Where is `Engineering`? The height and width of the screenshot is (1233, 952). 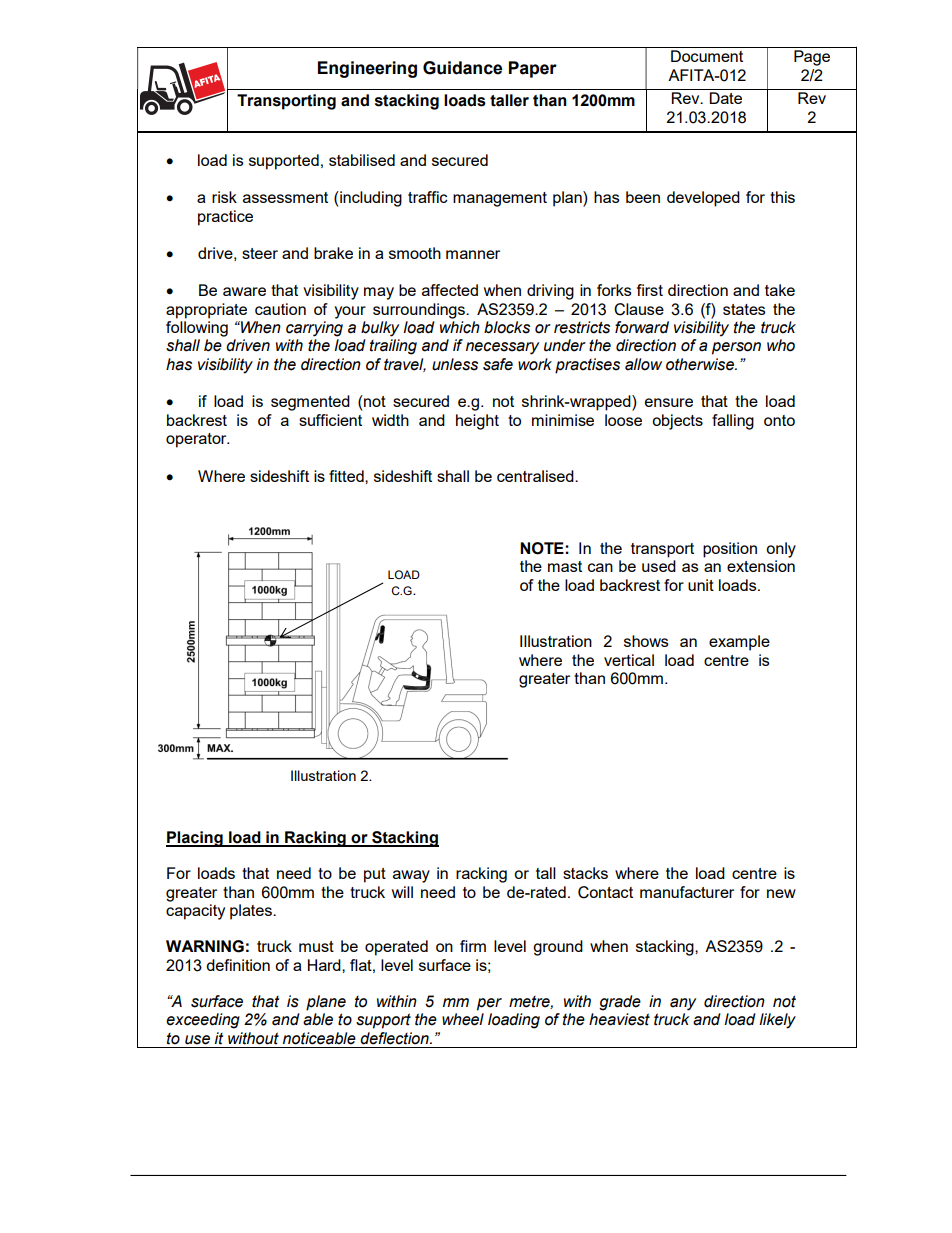 Engineering is located at coordinates (367, 69).
